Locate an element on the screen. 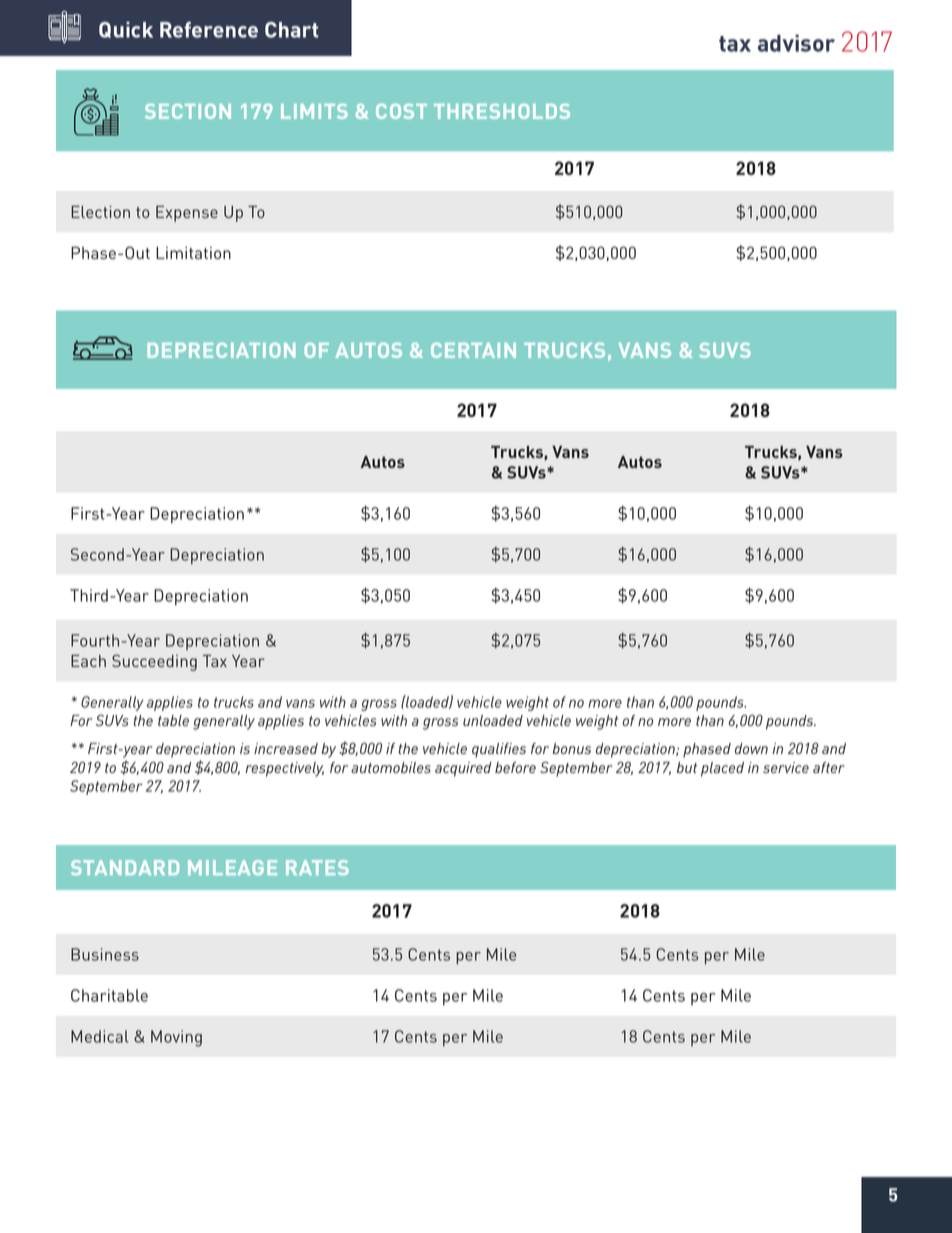  qualifies is located at coordinates (499, 750).
